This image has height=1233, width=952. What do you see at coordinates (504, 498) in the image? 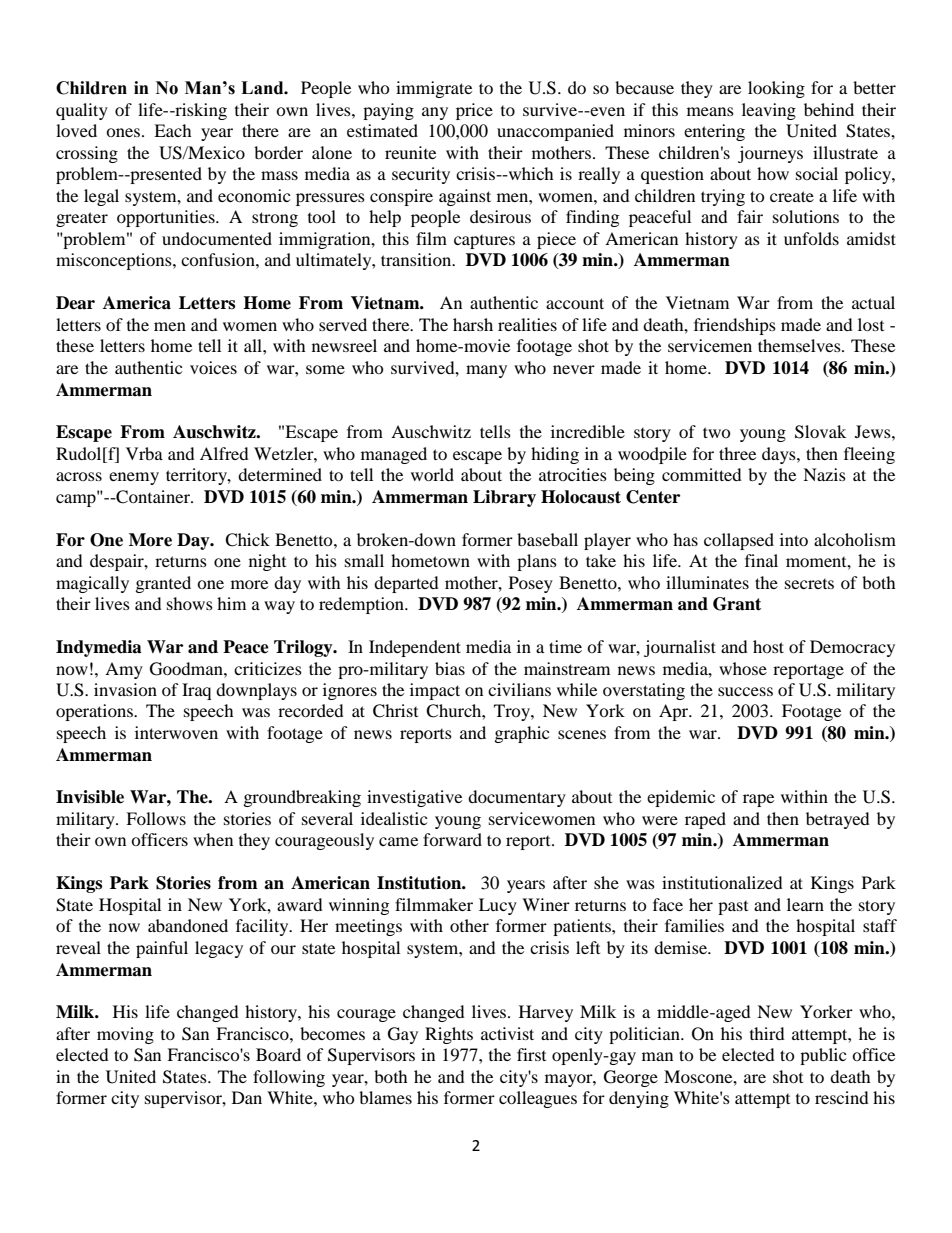
I see `Library` at bounding box center [504, 498].
